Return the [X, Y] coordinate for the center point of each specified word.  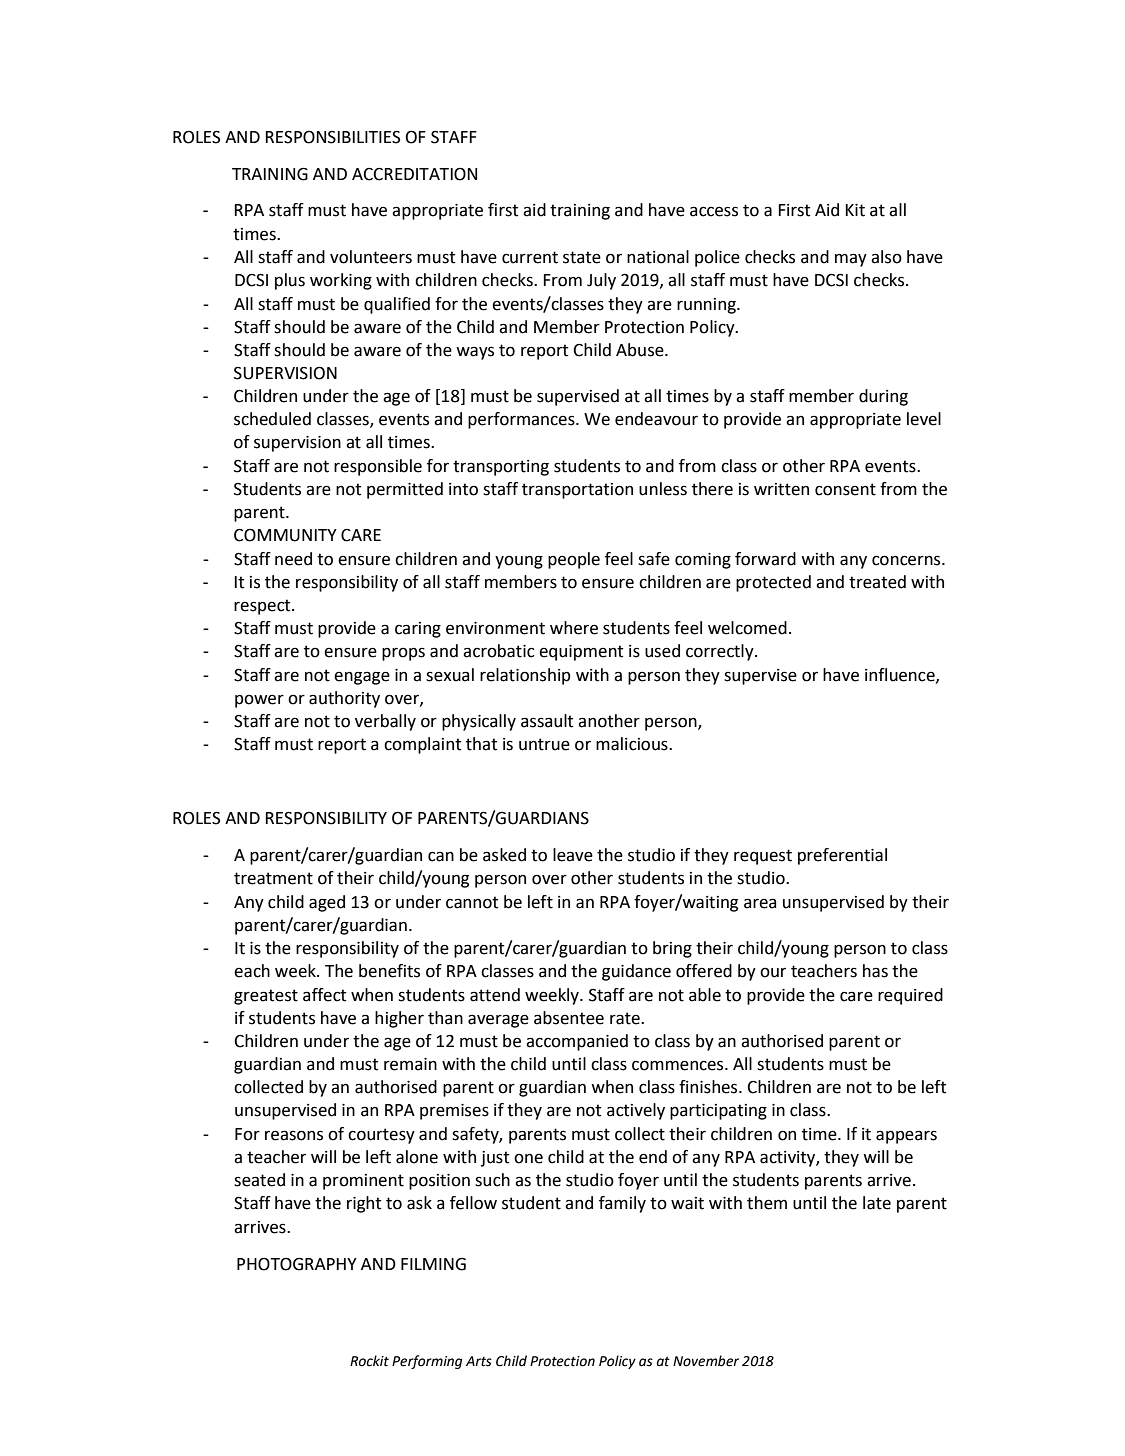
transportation [577, 491]
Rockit [369, 1361]
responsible [378, 467]
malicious [633, 744]
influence [901, 675]
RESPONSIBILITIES [332, 137]
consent [845, 489]
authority [344, 699]
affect [324, 995]
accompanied [577, 1042]
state [582, 257]
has [875, 971]
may [851, 260]
